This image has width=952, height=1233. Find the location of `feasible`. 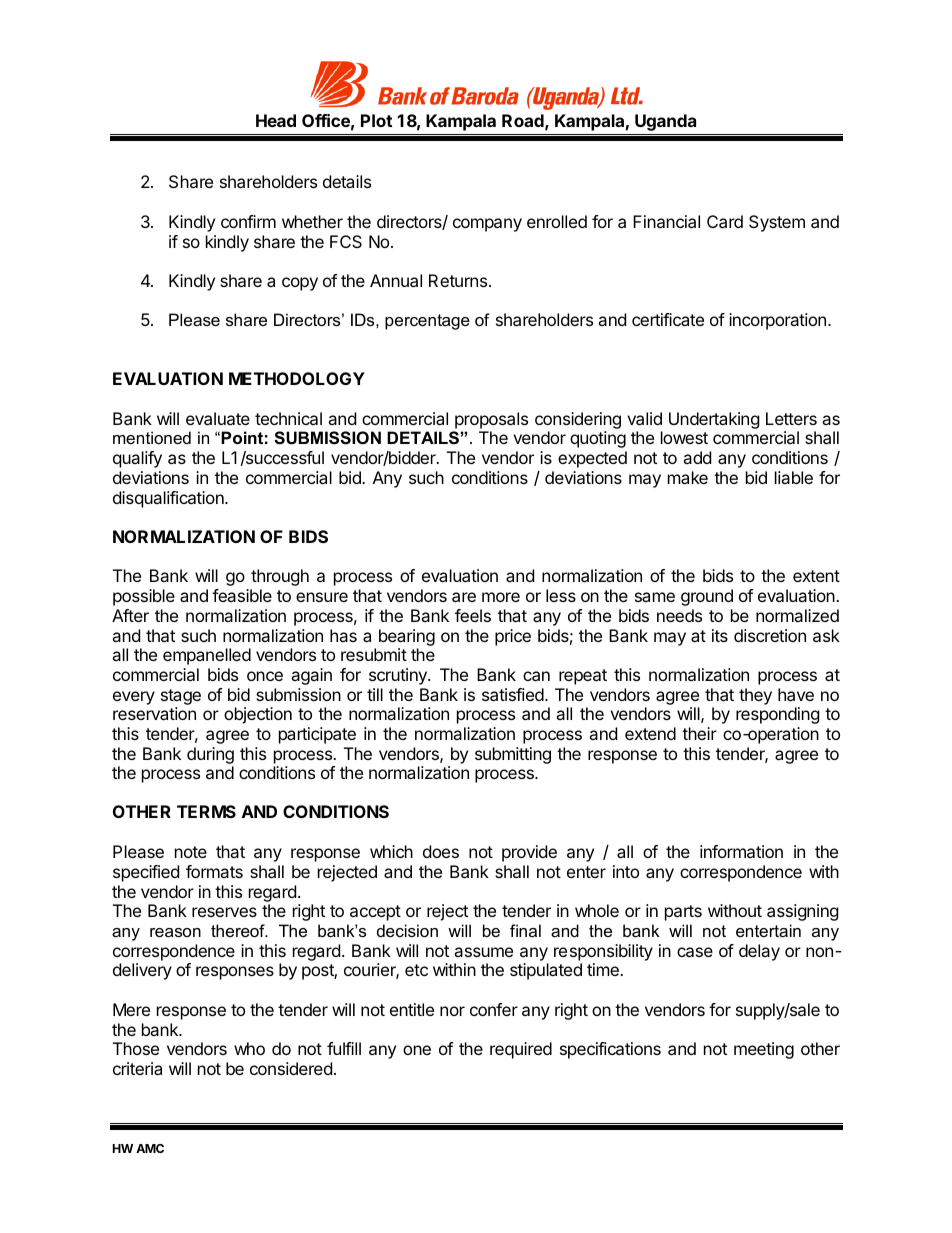

feasible is located at coordinates (242, 595).
